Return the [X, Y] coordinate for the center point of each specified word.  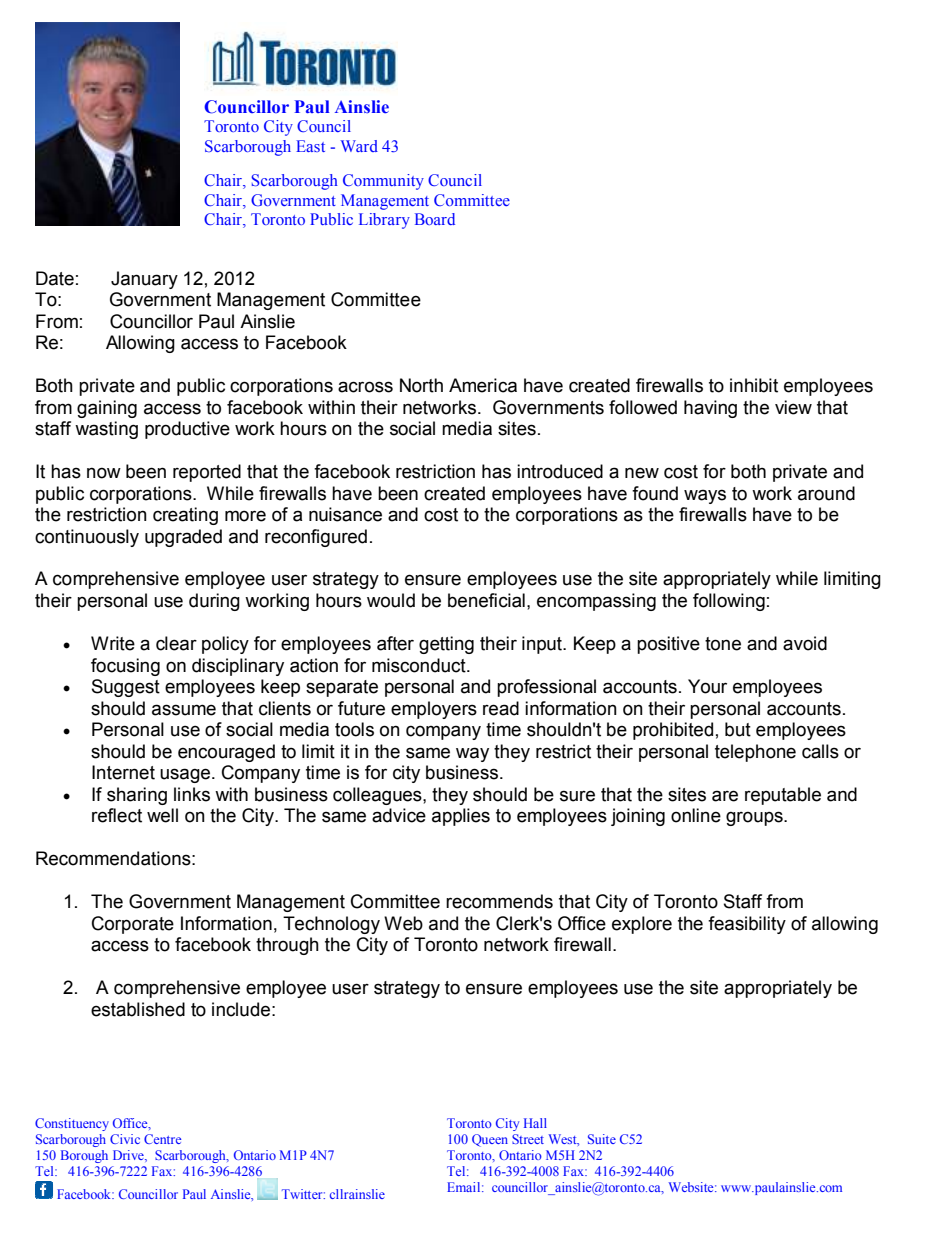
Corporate [133, 925]
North [421, 385]
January [144, 280]
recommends [499, 901]
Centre [162, 1139]
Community [383, 182]
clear [176, 643]
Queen [490, 1140]
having [710, 409]
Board [435, 219]
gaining [107, 409]
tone [723, 644]
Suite [602, 1139]
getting [446, 645]
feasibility [747, 925]
